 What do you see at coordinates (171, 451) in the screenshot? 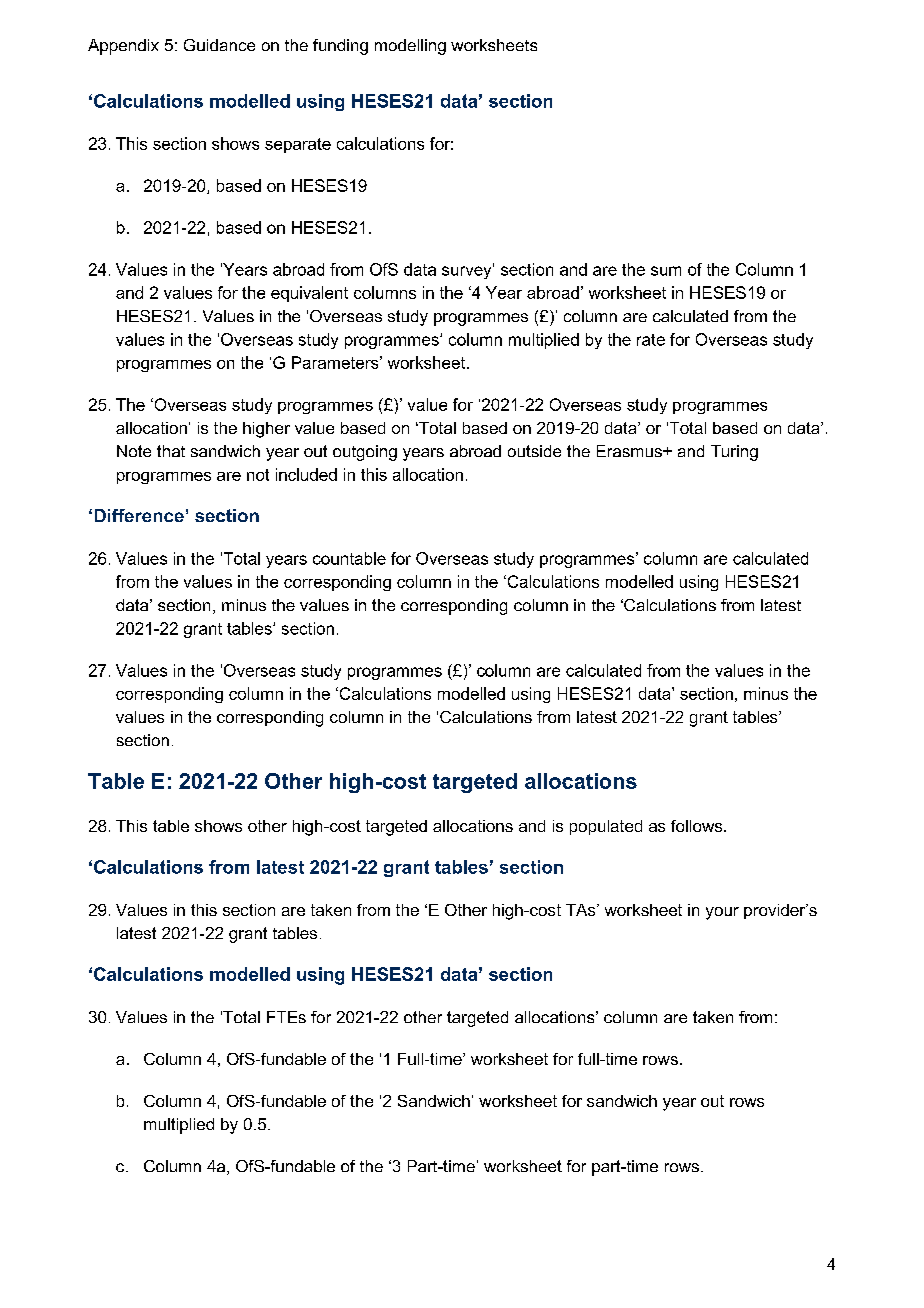
I see `that` at bounding box center [171, 451].
